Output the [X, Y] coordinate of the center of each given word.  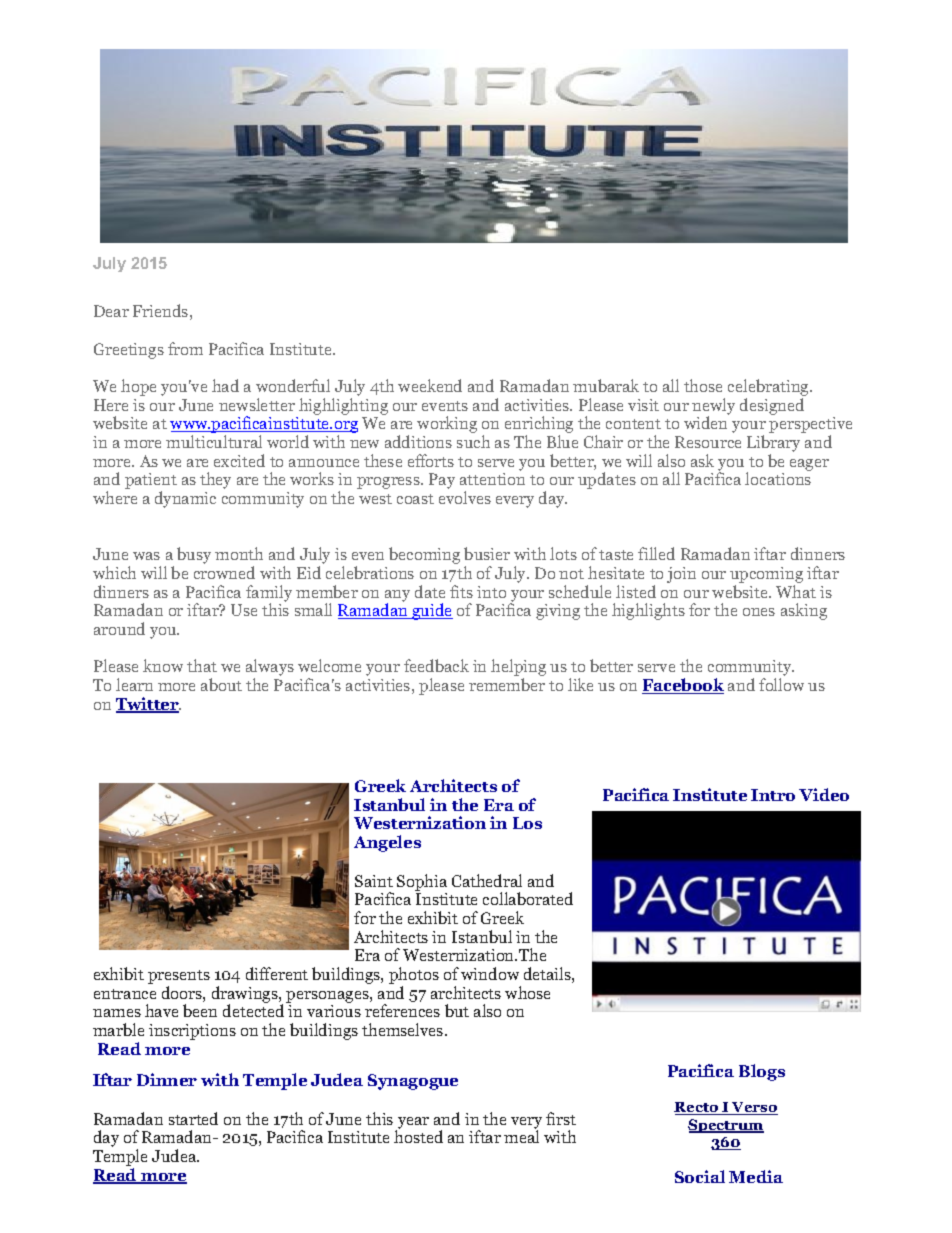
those [703, 385]
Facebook [683, 686]
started [193, 1118]
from [185, 348]
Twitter [148, 705]
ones [759, 612]
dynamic [185, 499]
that [202, 665]
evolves [465, 497]
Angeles [387, 843]
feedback [436, 665]
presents [179, 978]
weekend [430, 385]
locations [778, 478]
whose [527, 992]
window [490, 973]
